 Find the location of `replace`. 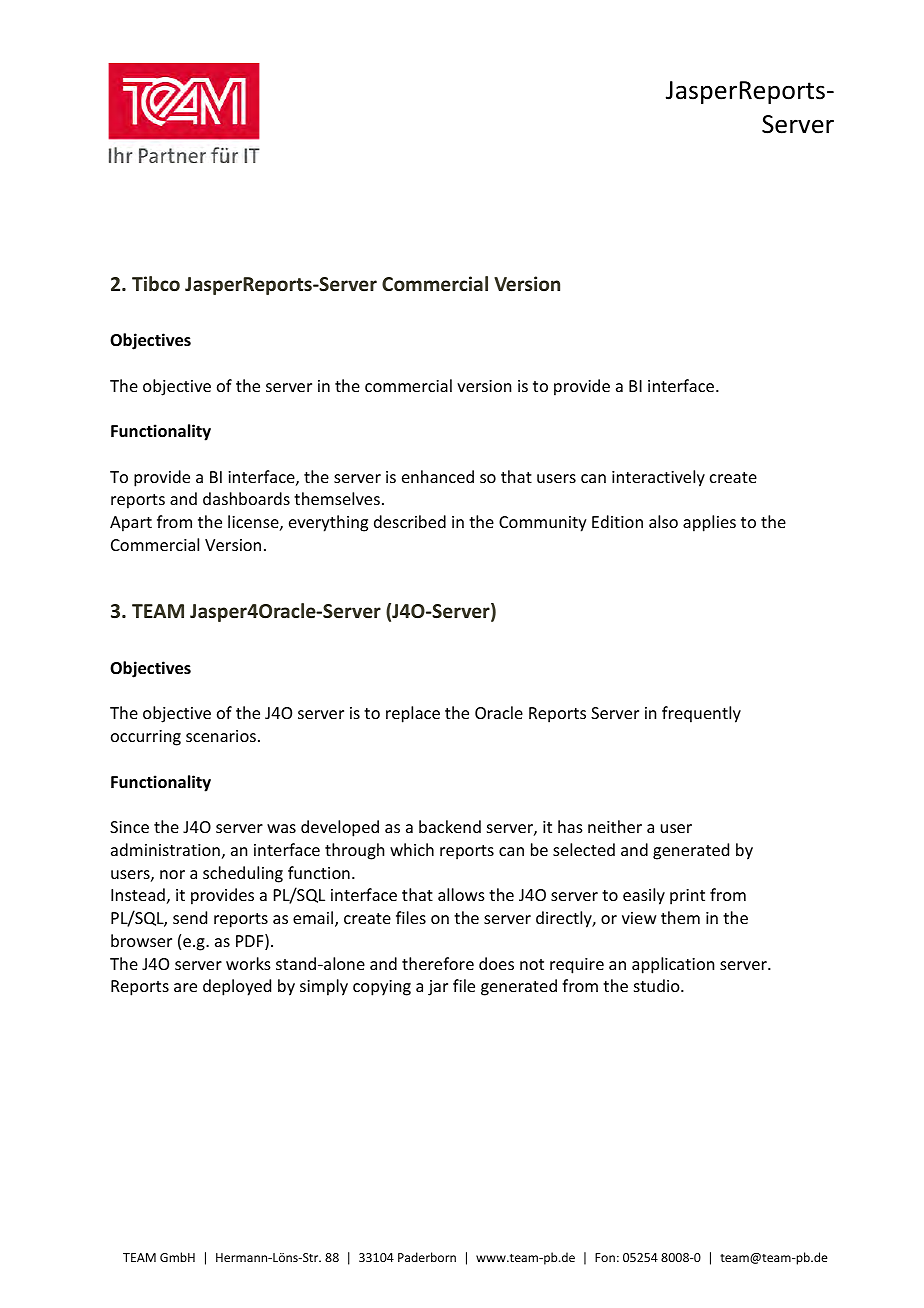

replace is located at coordinates (413, 714).
